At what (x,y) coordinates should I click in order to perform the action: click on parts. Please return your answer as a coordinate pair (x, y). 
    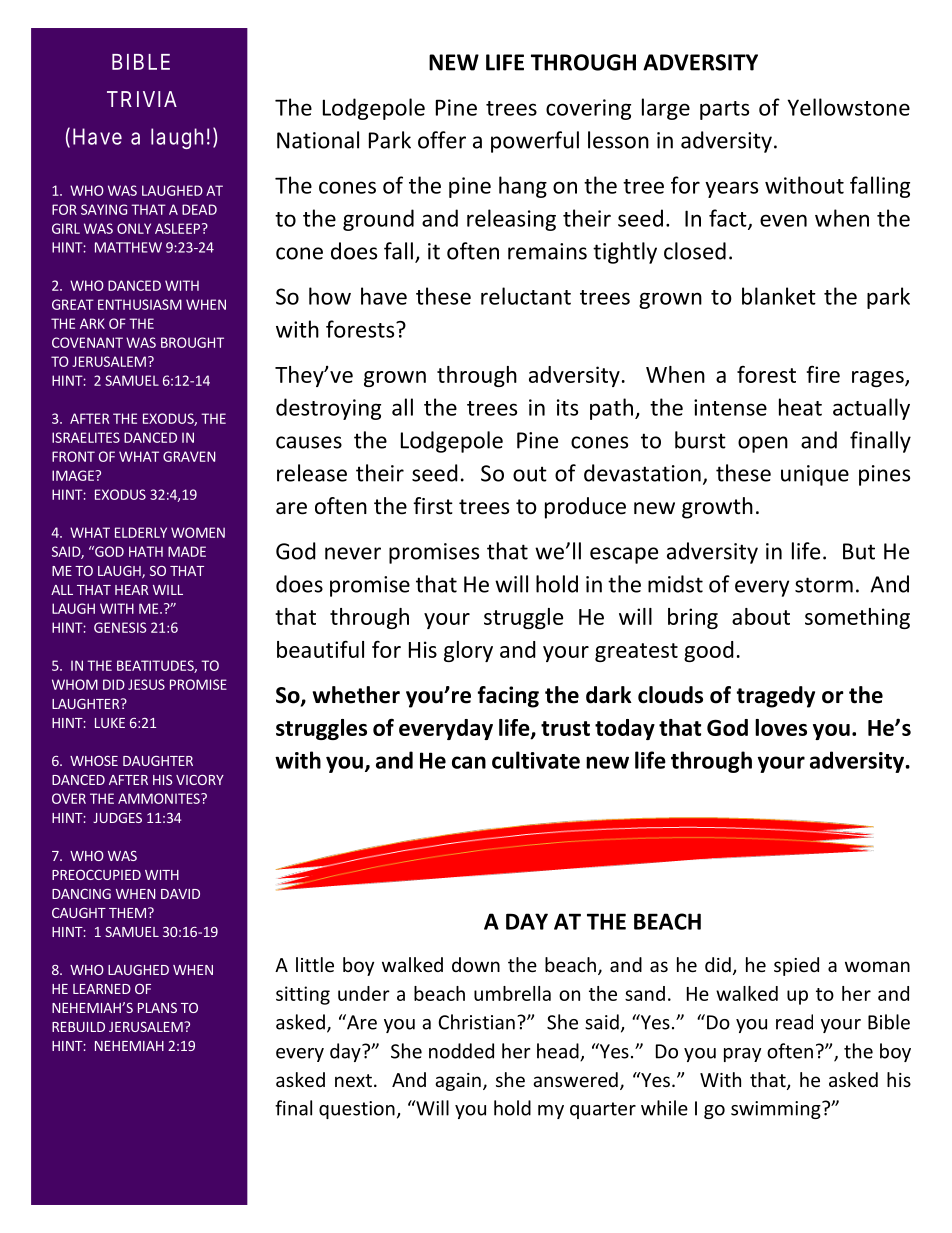
    Looking at the image, I should click on (724, 110).
